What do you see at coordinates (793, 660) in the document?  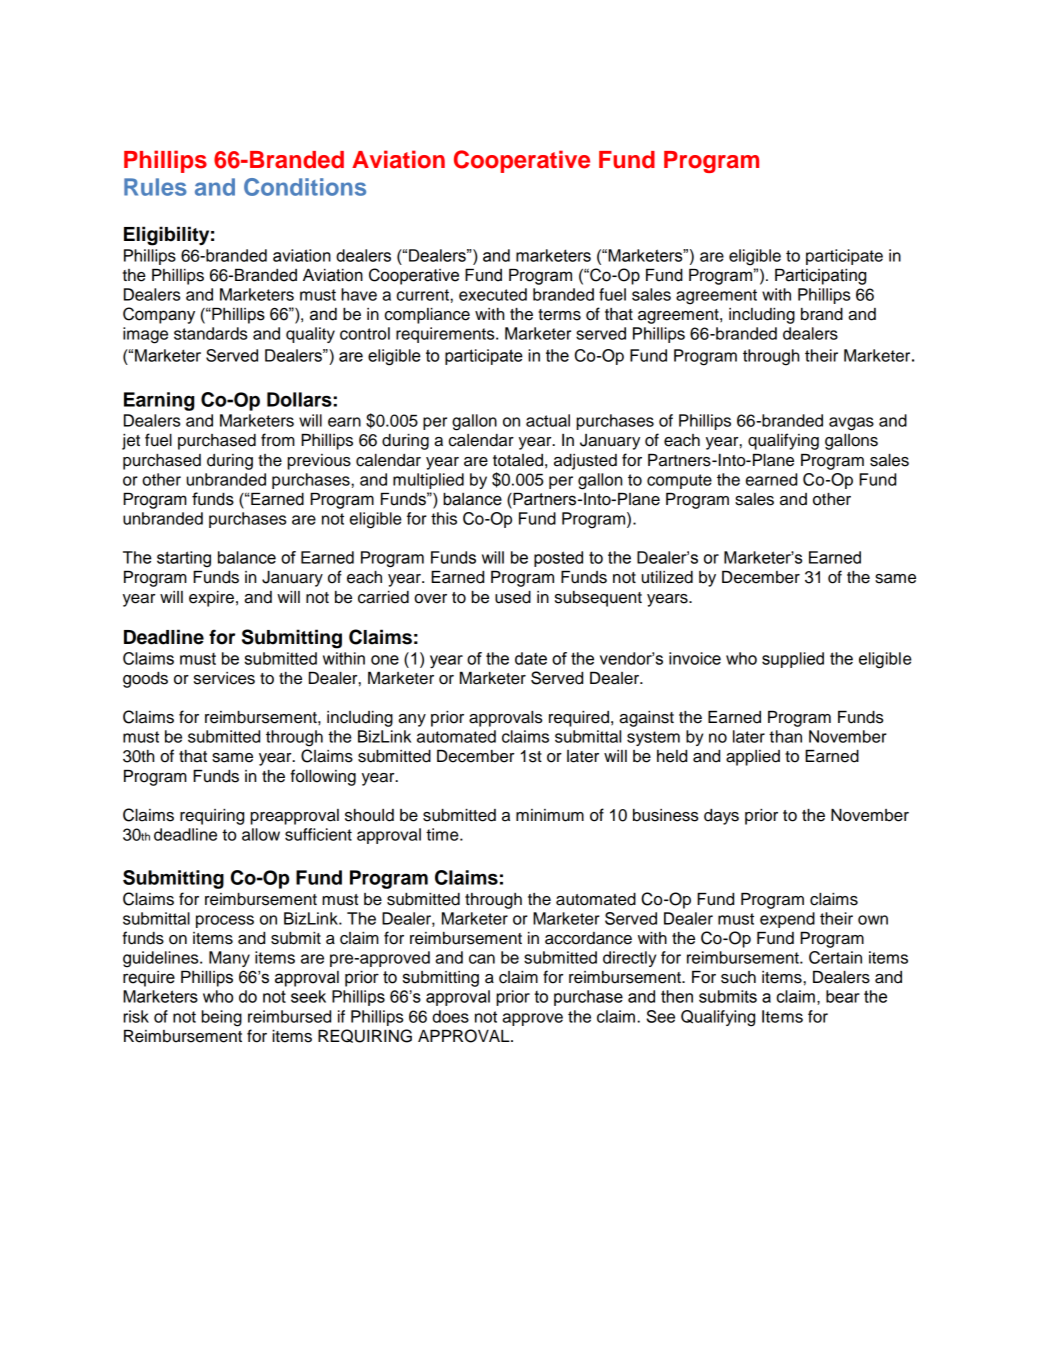 I see `supplied` at bounding box center [793, 660].
